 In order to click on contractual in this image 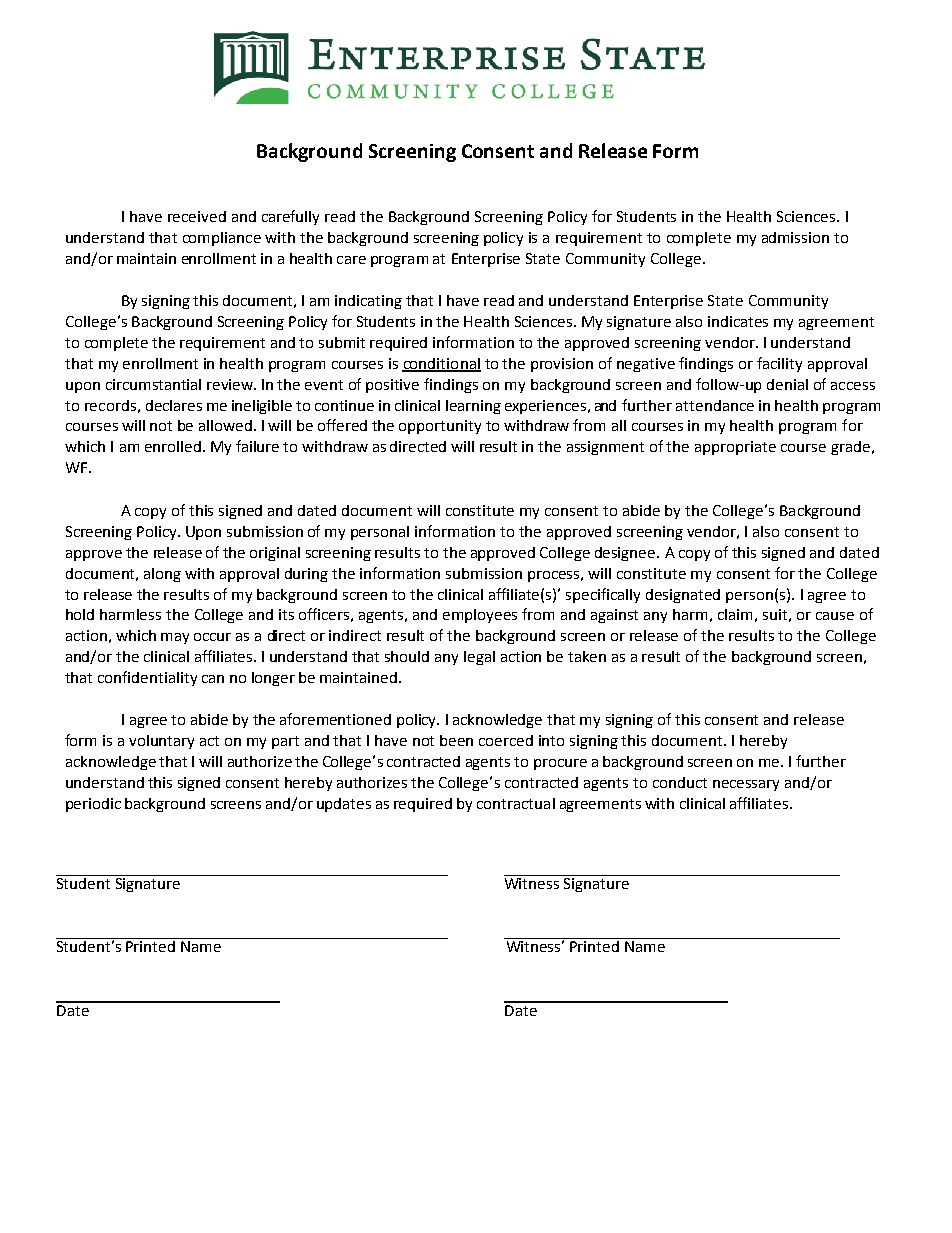, I will do `click(516, 803)`.
